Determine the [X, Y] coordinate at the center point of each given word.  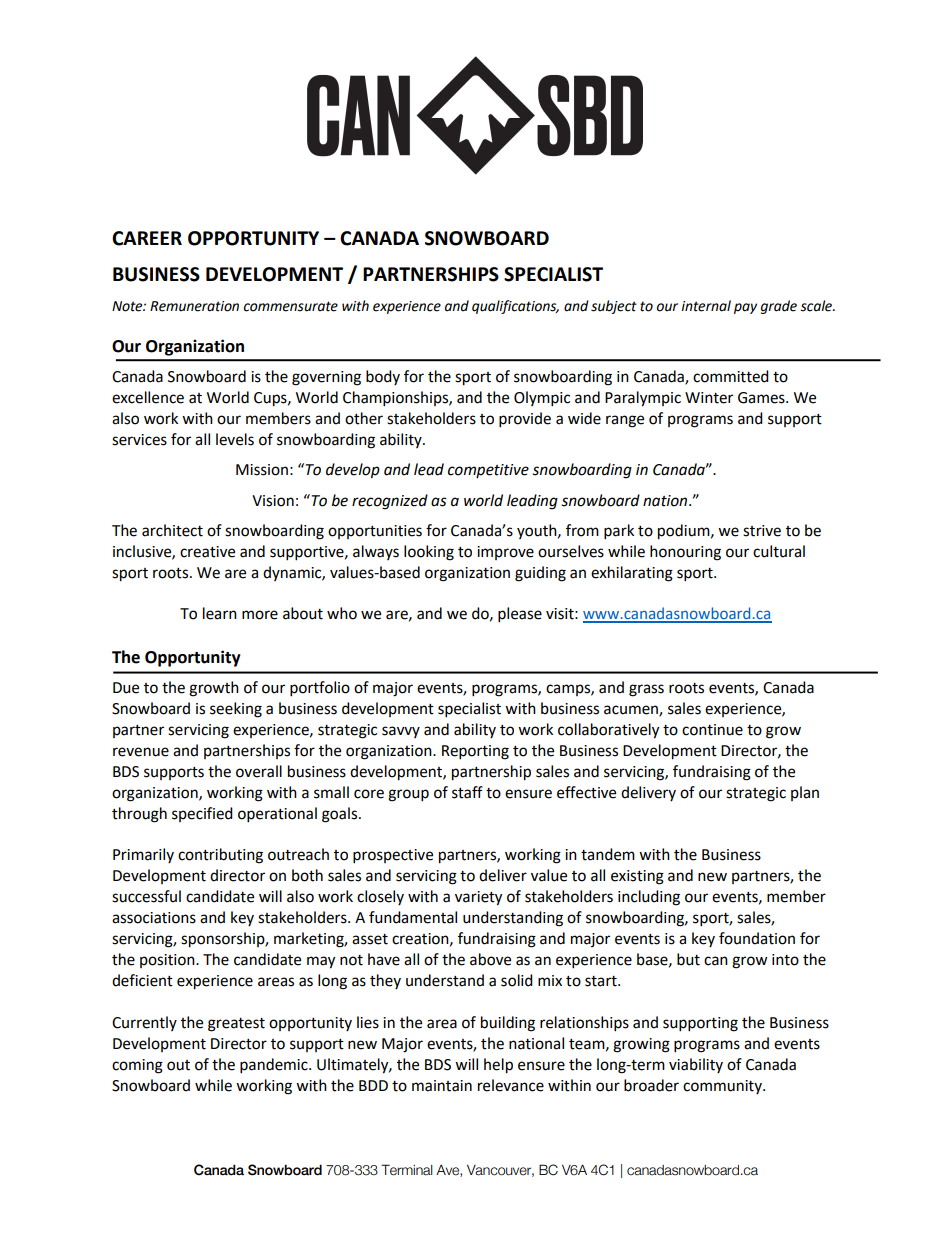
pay [745, 308]
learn [220, 613]
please [520, 615]
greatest [236, 1025]
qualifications [515, 307]
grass [646, 690]
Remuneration [194, 306]
